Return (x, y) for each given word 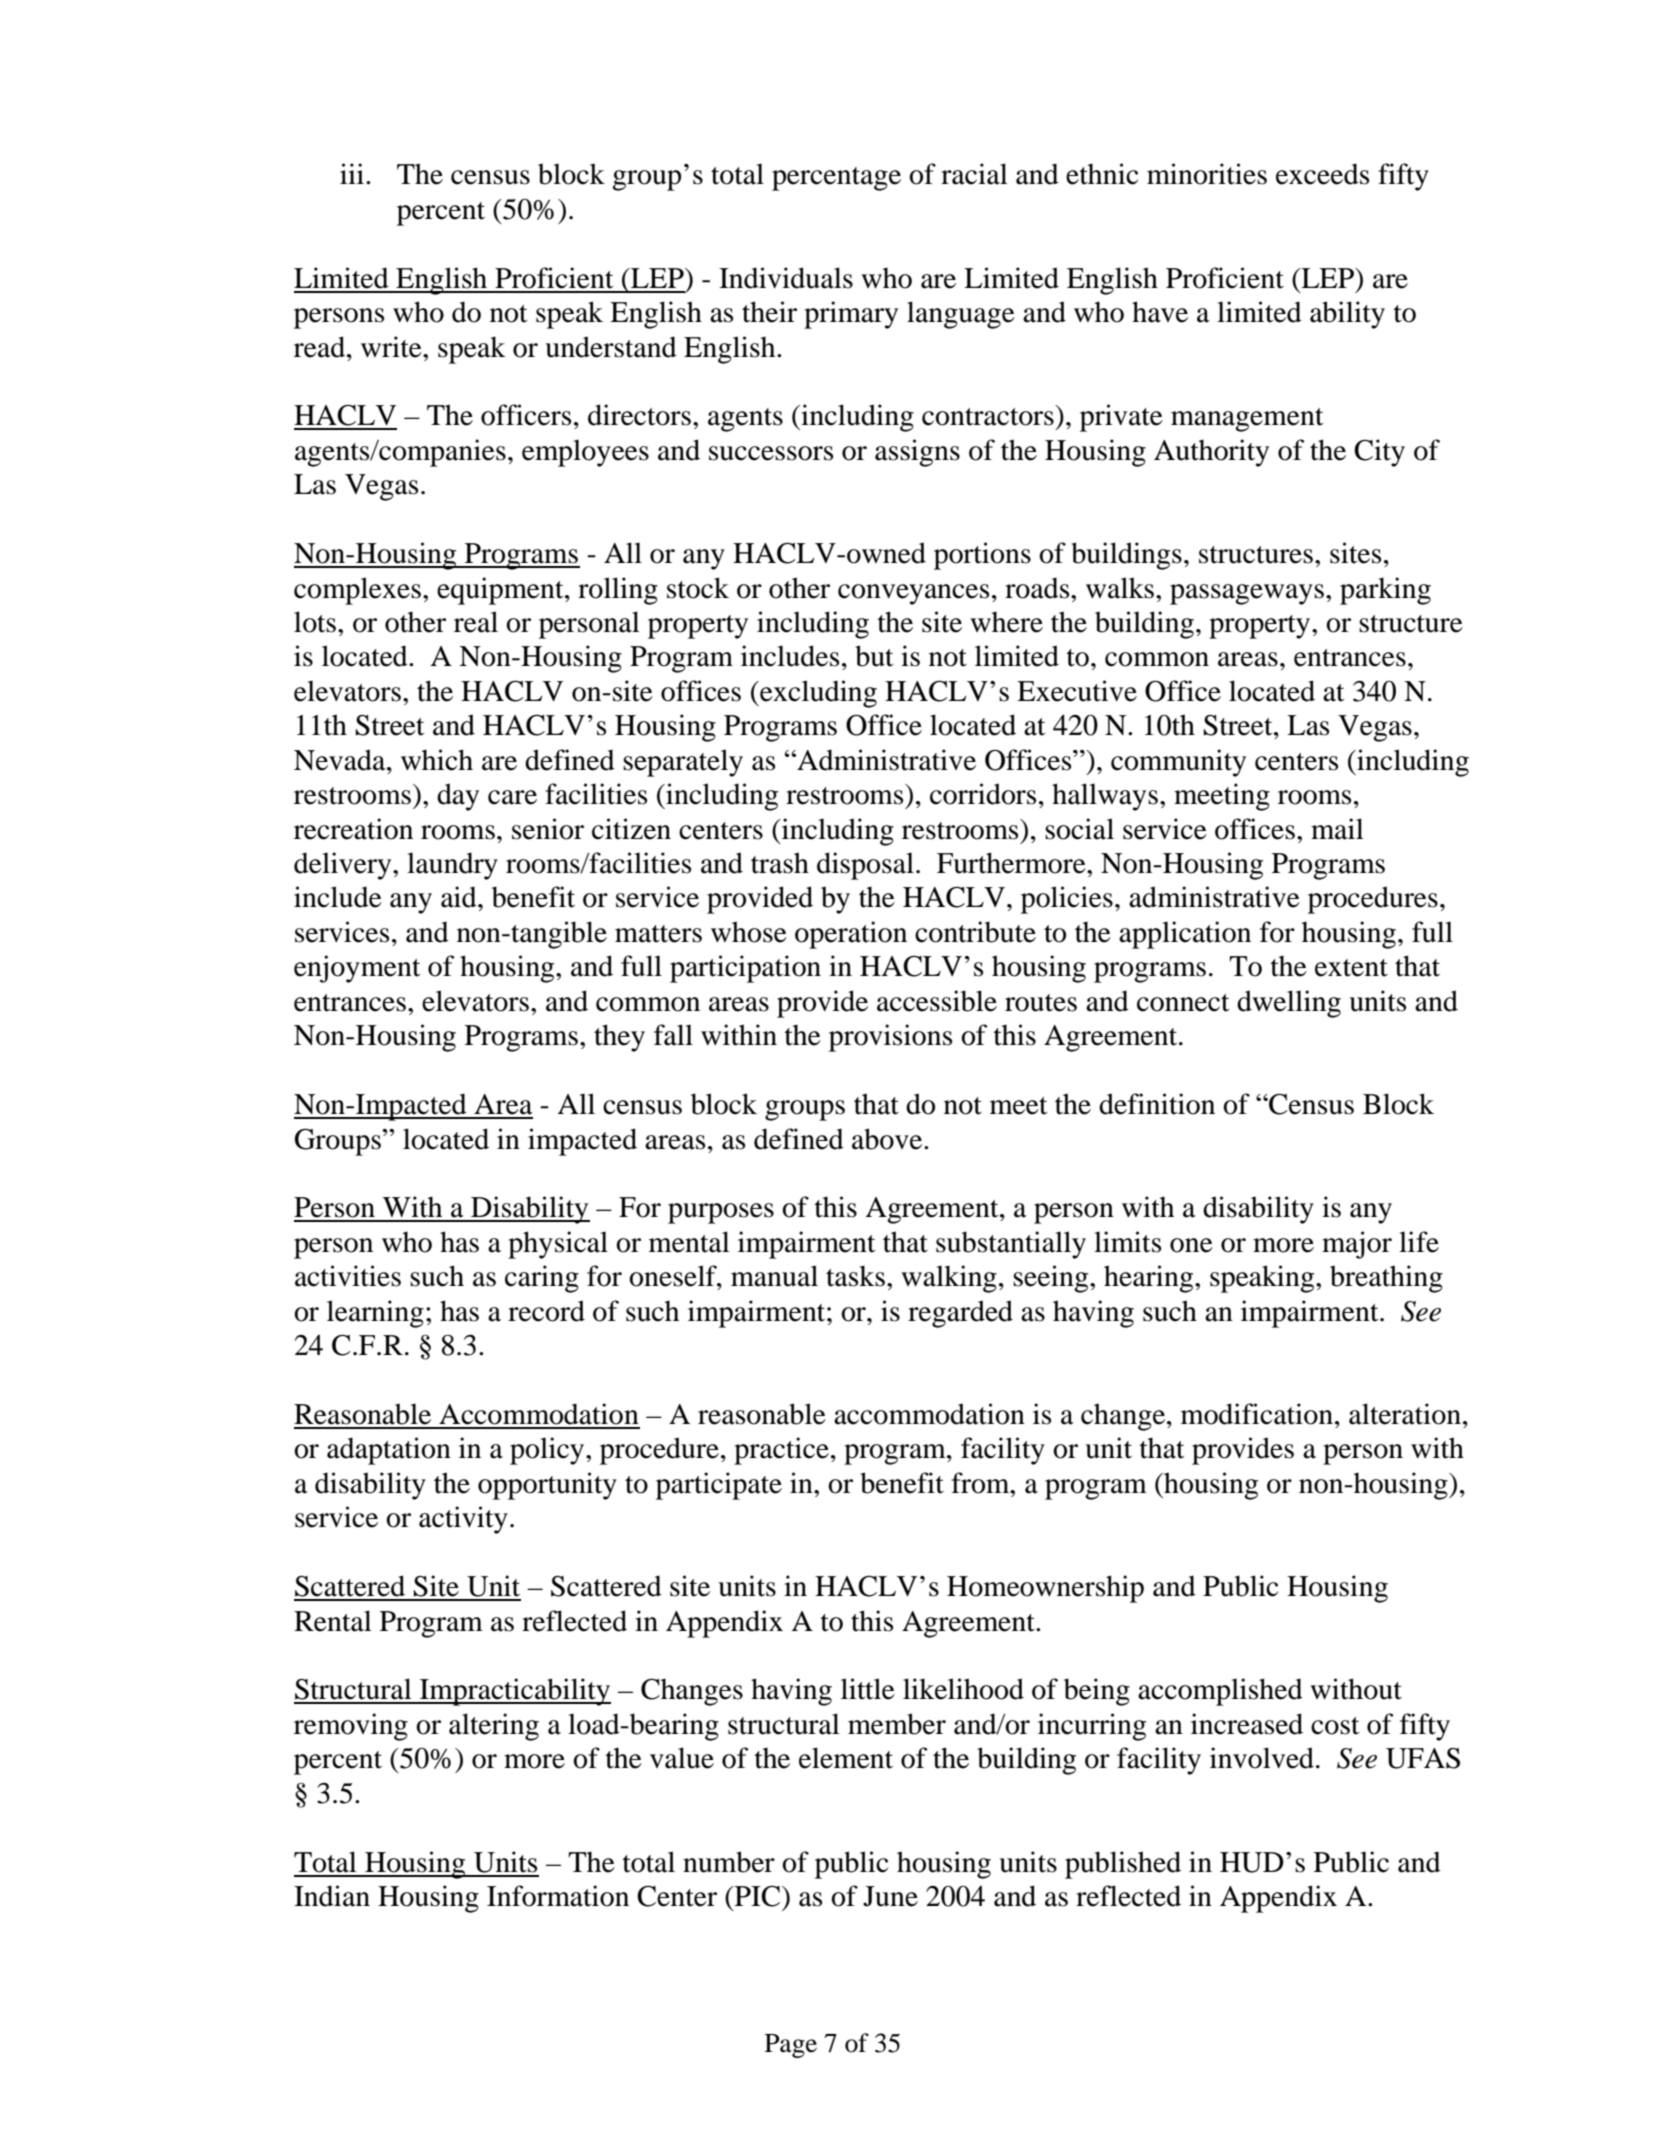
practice (781, 1451)
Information (558, 1896)
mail (1337, 829)
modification (1257, 1414)
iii (353, 173)
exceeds (1322, 174)
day (458, 797)
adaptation (389, 1451)
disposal (865, 866)
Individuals (786, 278)
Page (791, 2046)
